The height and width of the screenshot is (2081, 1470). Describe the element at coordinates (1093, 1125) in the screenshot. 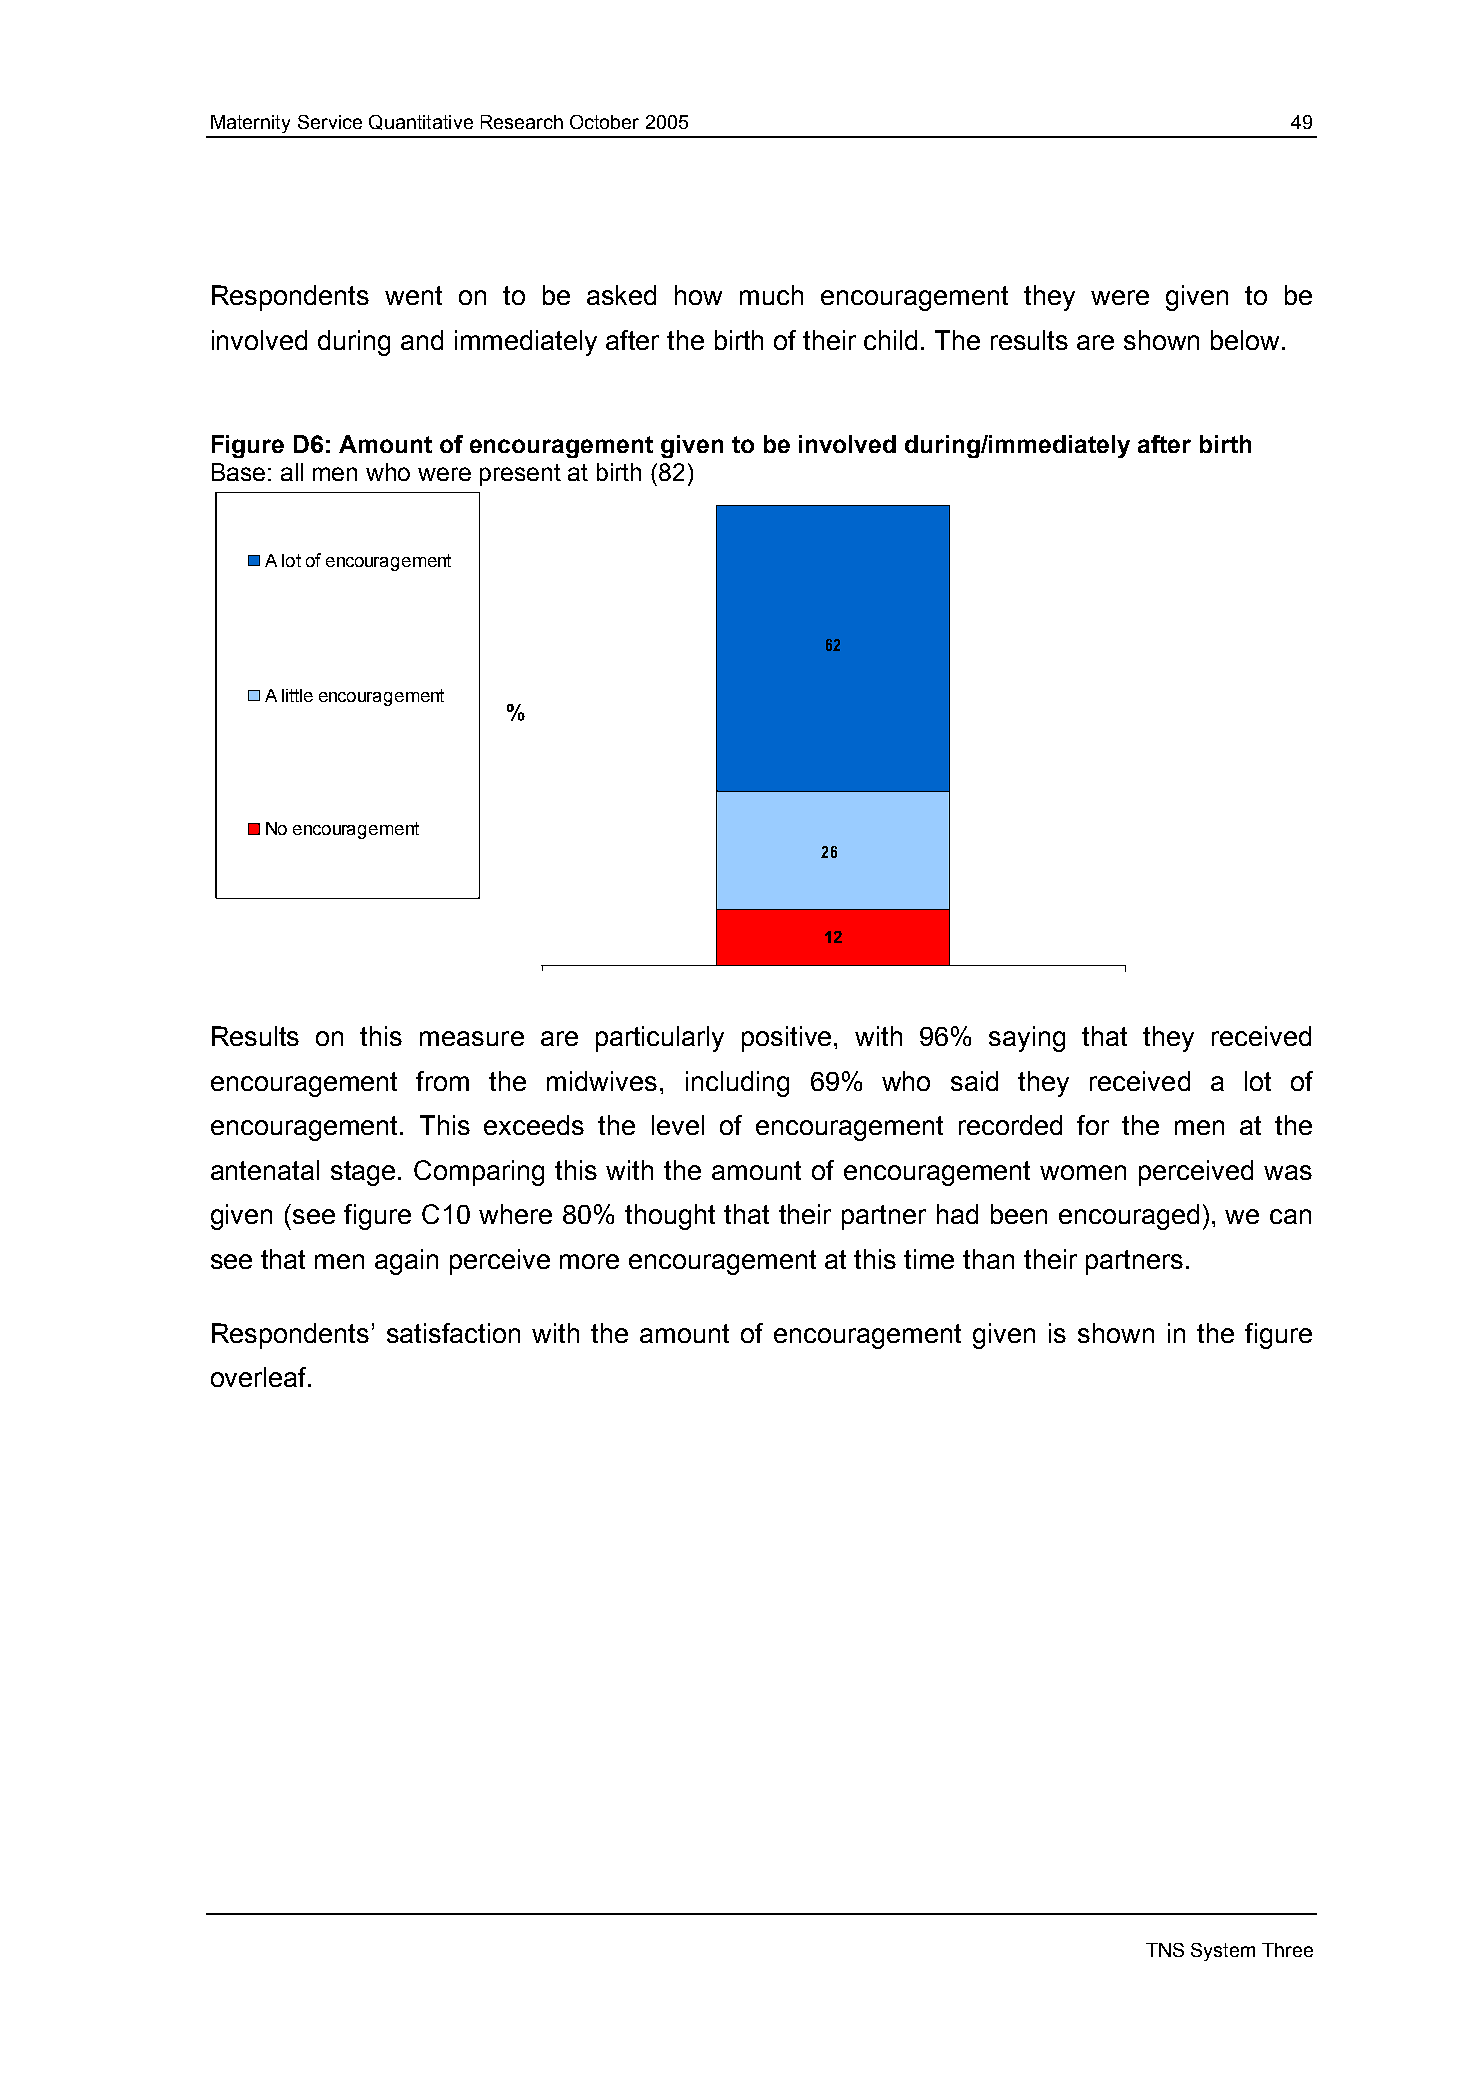

I see `for` at that location.
